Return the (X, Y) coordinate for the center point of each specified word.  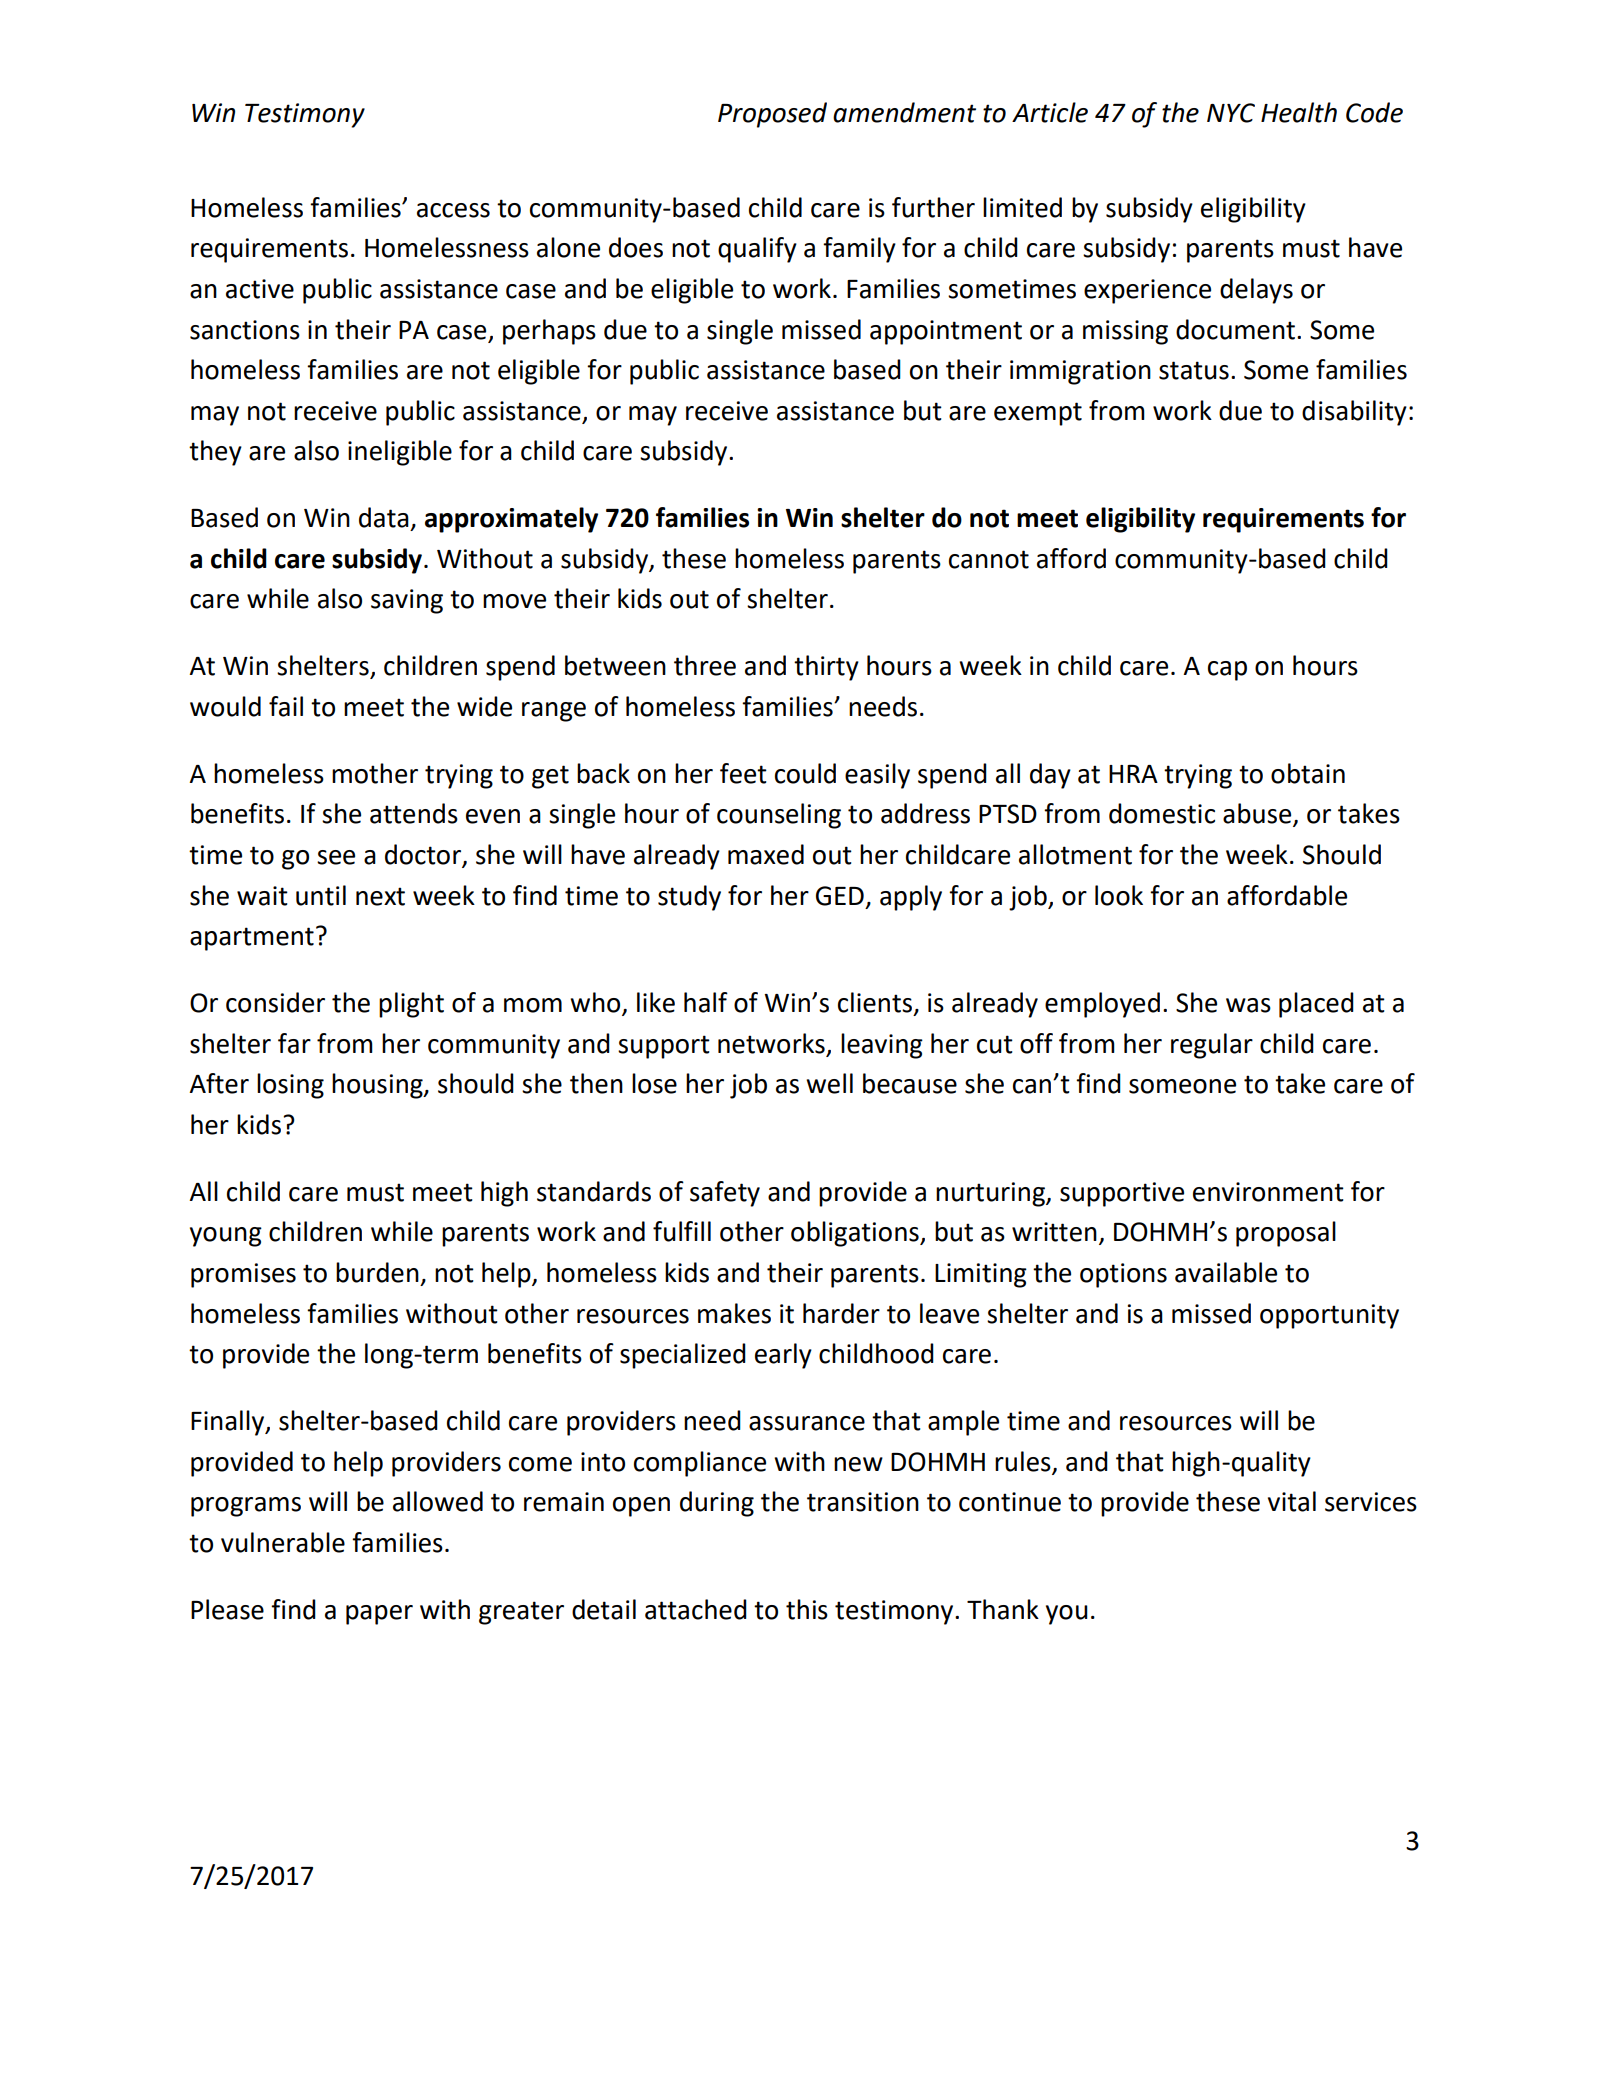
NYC (1231, 113)
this (807, 1609)
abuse (1258, 814)
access (453, 210)
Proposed (772, 115)
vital (1292, 1501)
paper (379, 1615)
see (336, 857)
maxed (766, 854)
